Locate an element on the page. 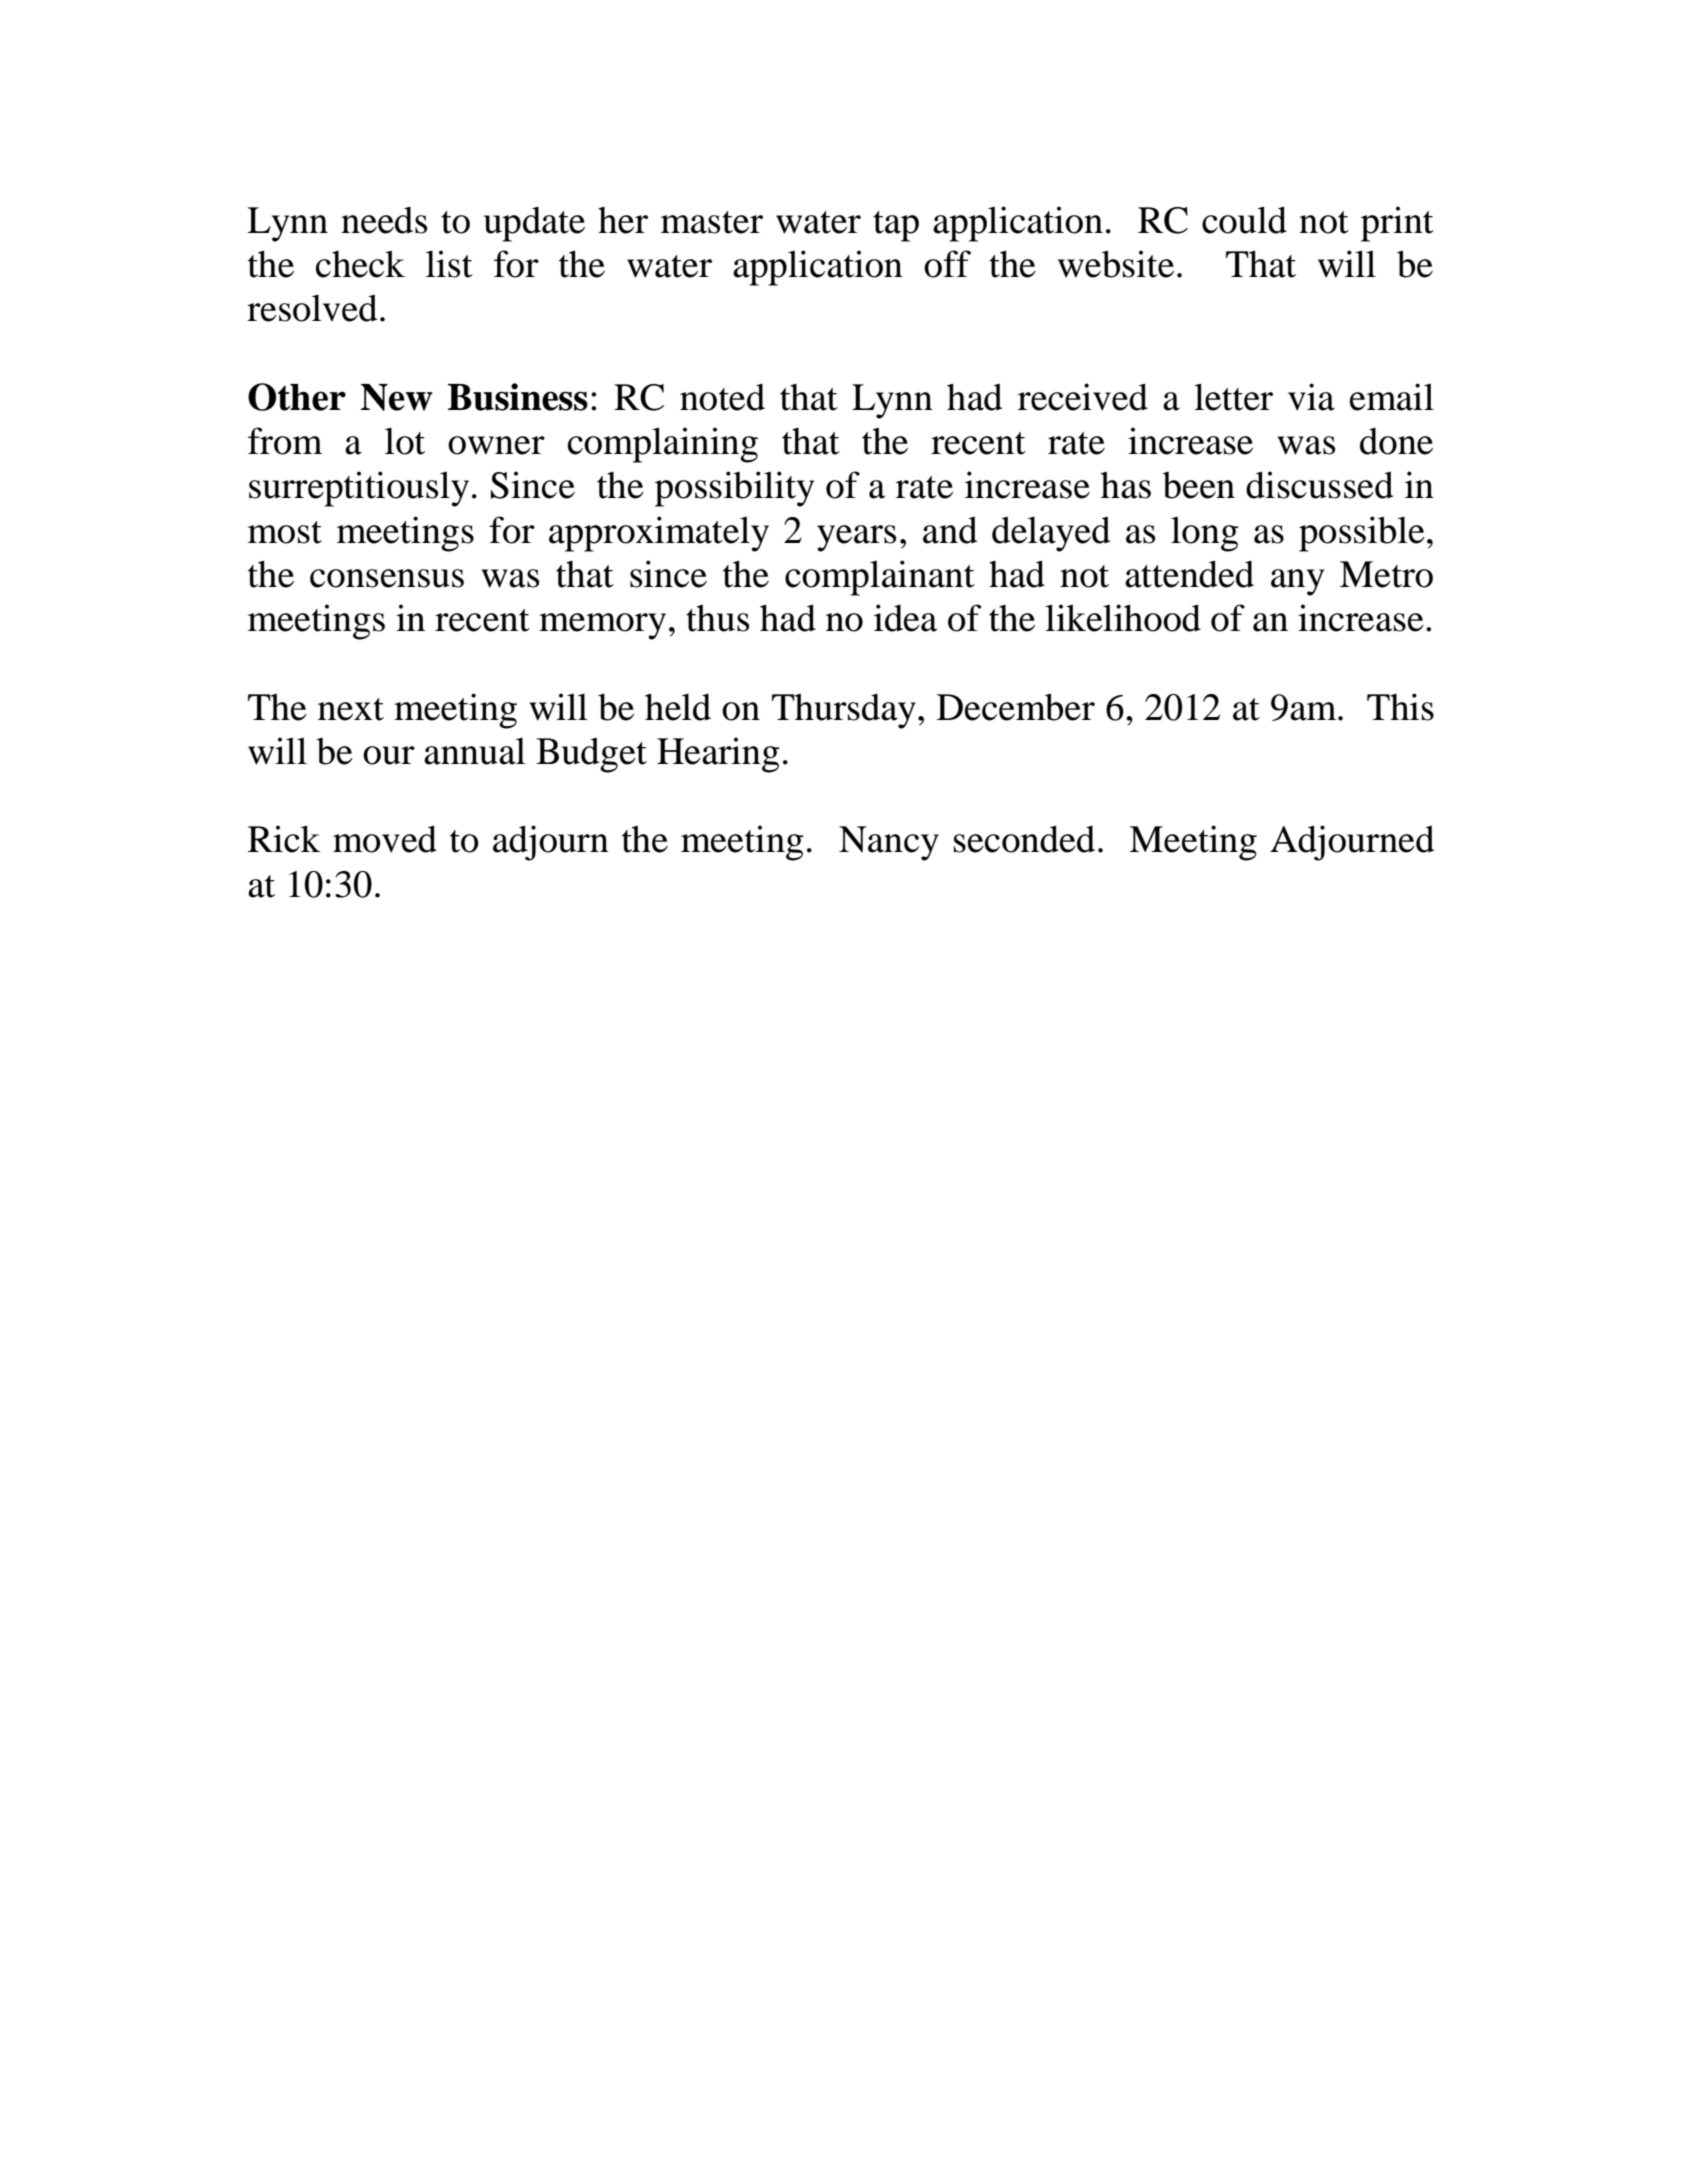  most is located at coordinates (285, 532).
